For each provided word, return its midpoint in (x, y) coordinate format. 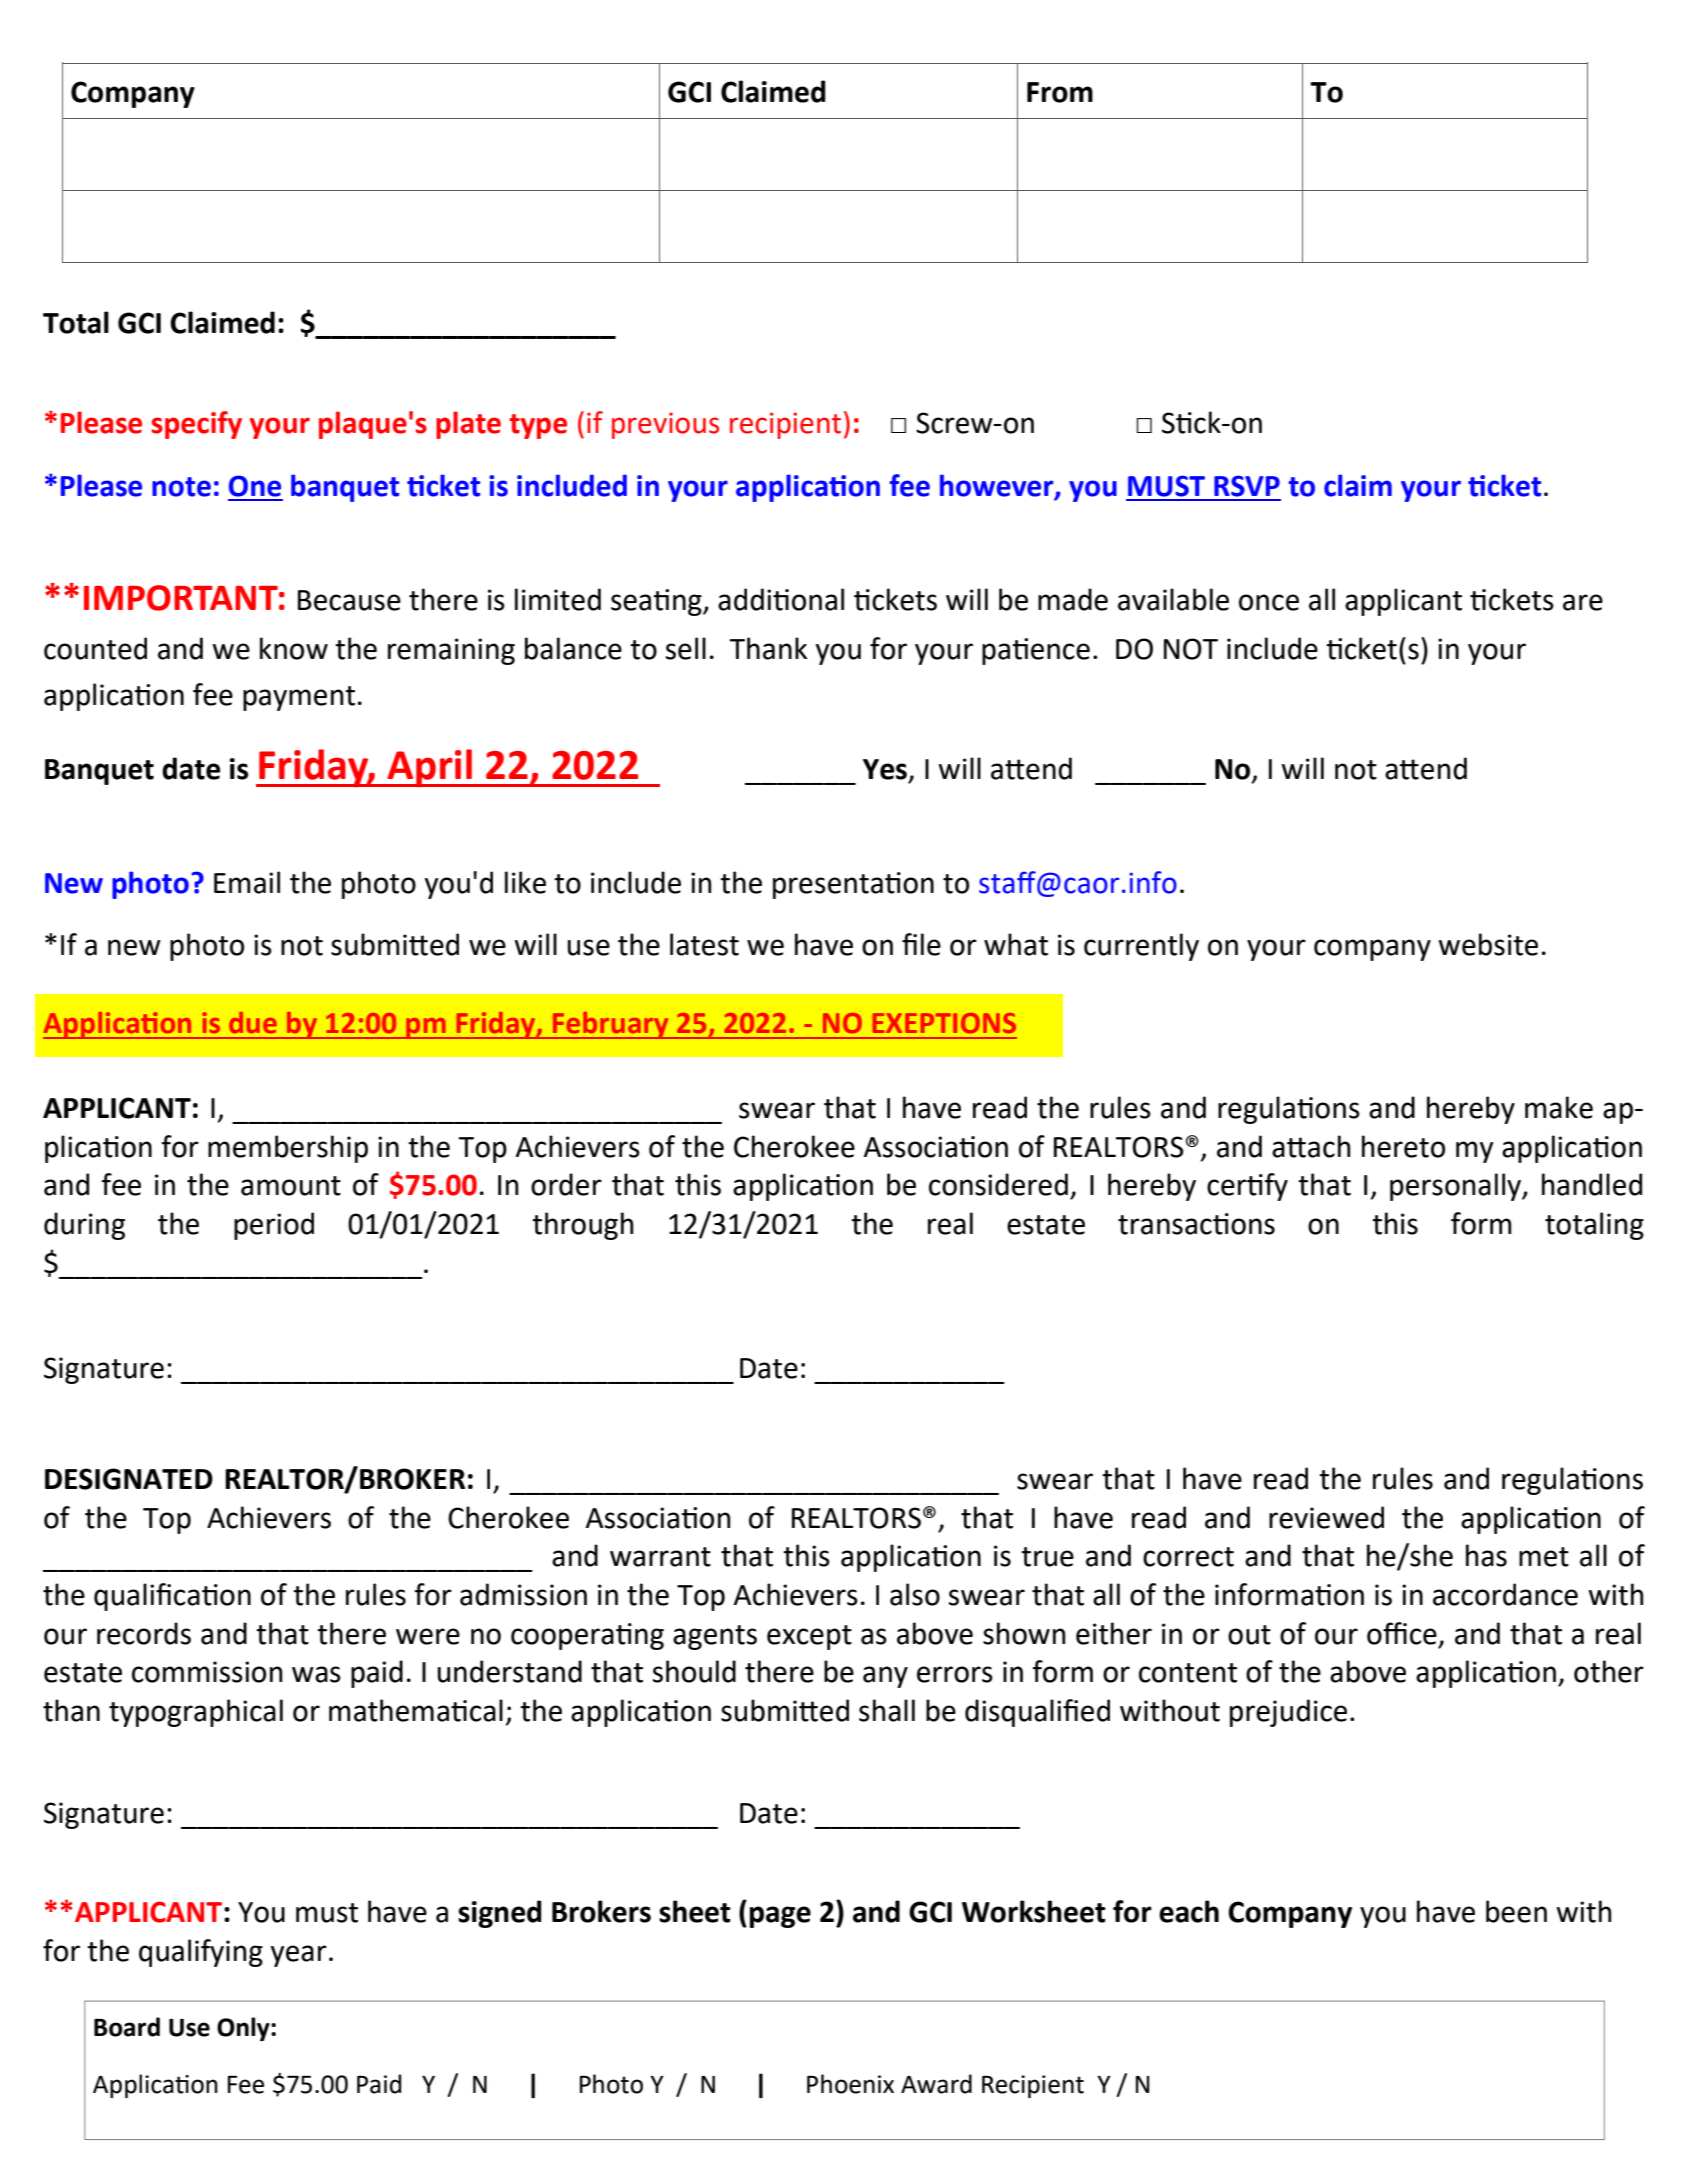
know (294, 648)
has (1486, 1555)
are (1583, 602)
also (915, 1594)
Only (244, 2029)
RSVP (1247, 486)
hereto (1403, 1146)
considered (998, 1184)
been (1516, 1911)
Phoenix (850, 2084)
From (1060, 92)
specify (196, 425)
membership (288, 1149)
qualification (172, 1597)
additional (781, 599)
